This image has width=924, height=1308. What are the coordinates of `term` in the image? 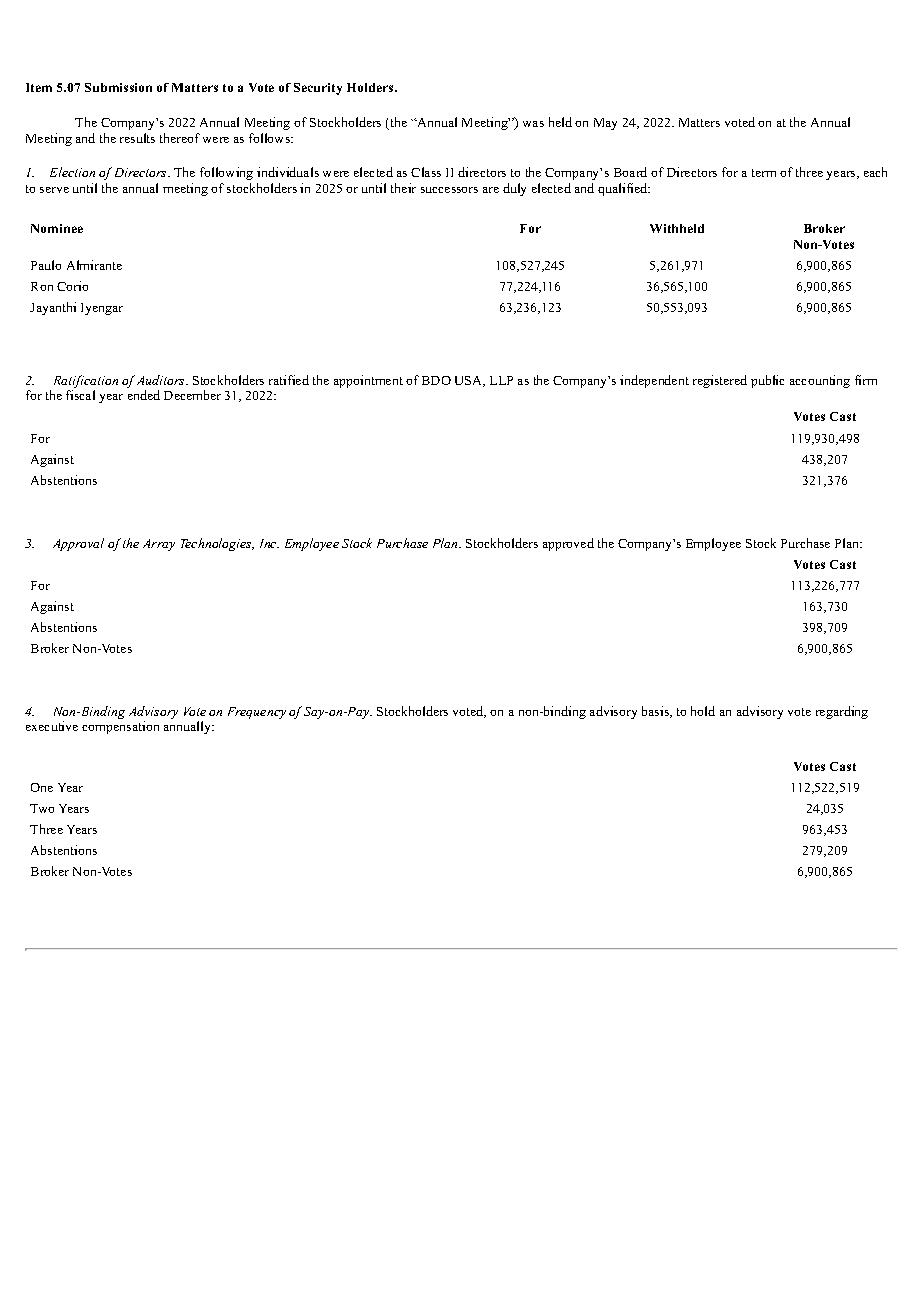 It's located at (764, 173).
